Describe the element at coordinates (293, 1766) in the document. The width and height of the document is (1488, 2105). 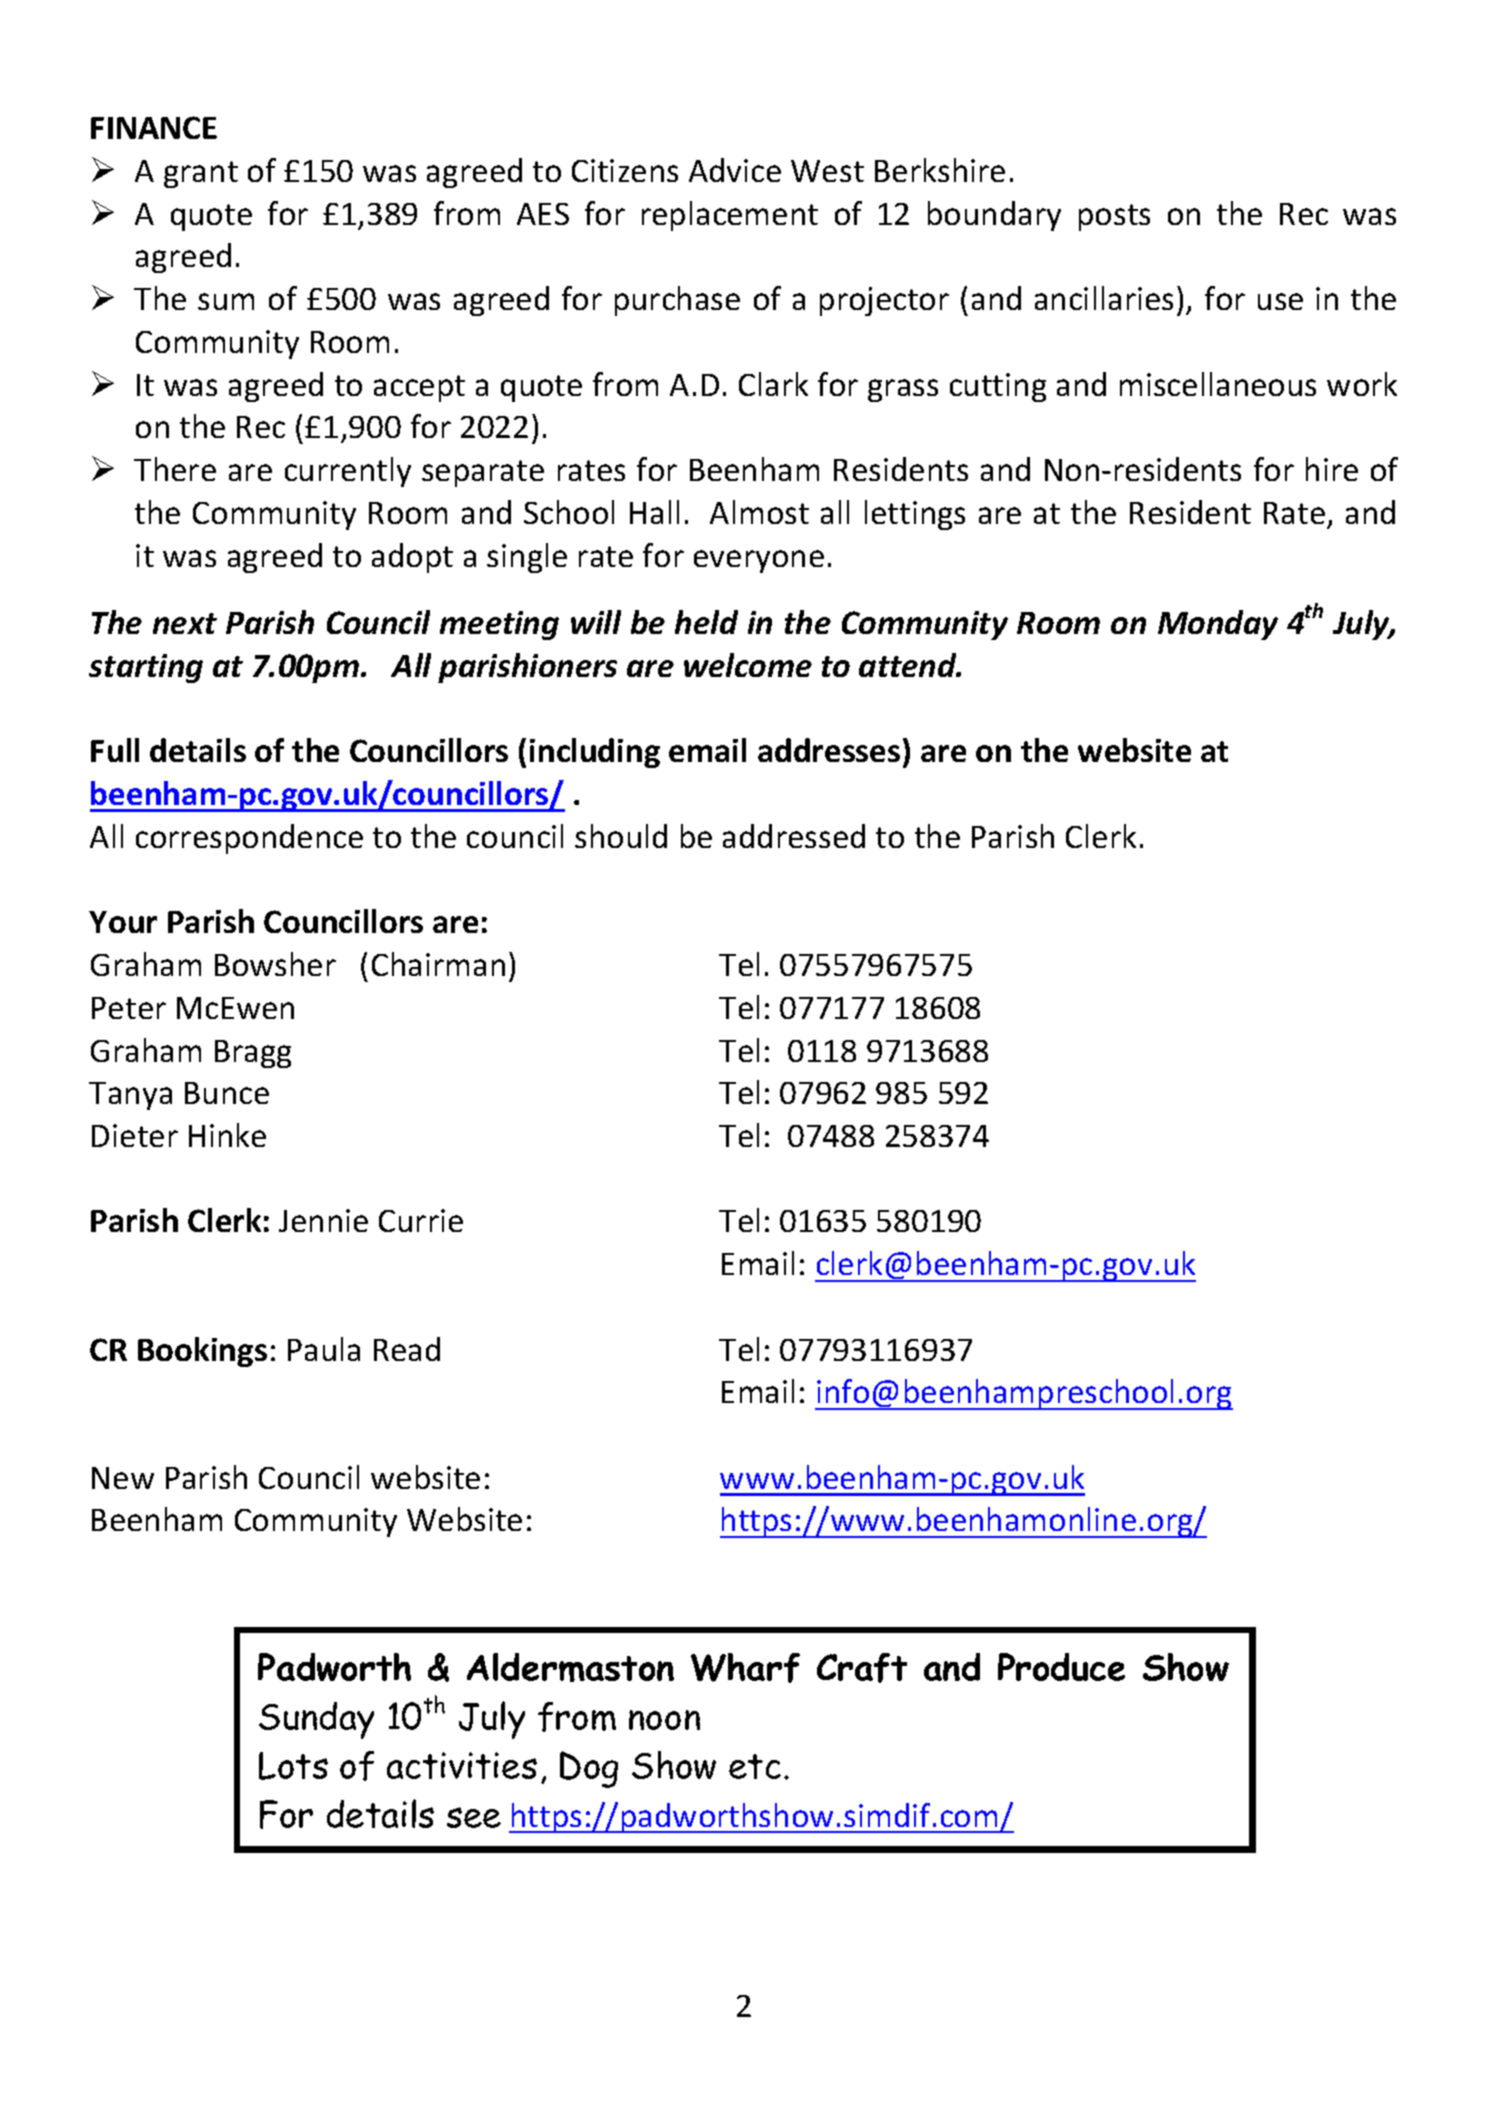
I see `Lots` at that location.
